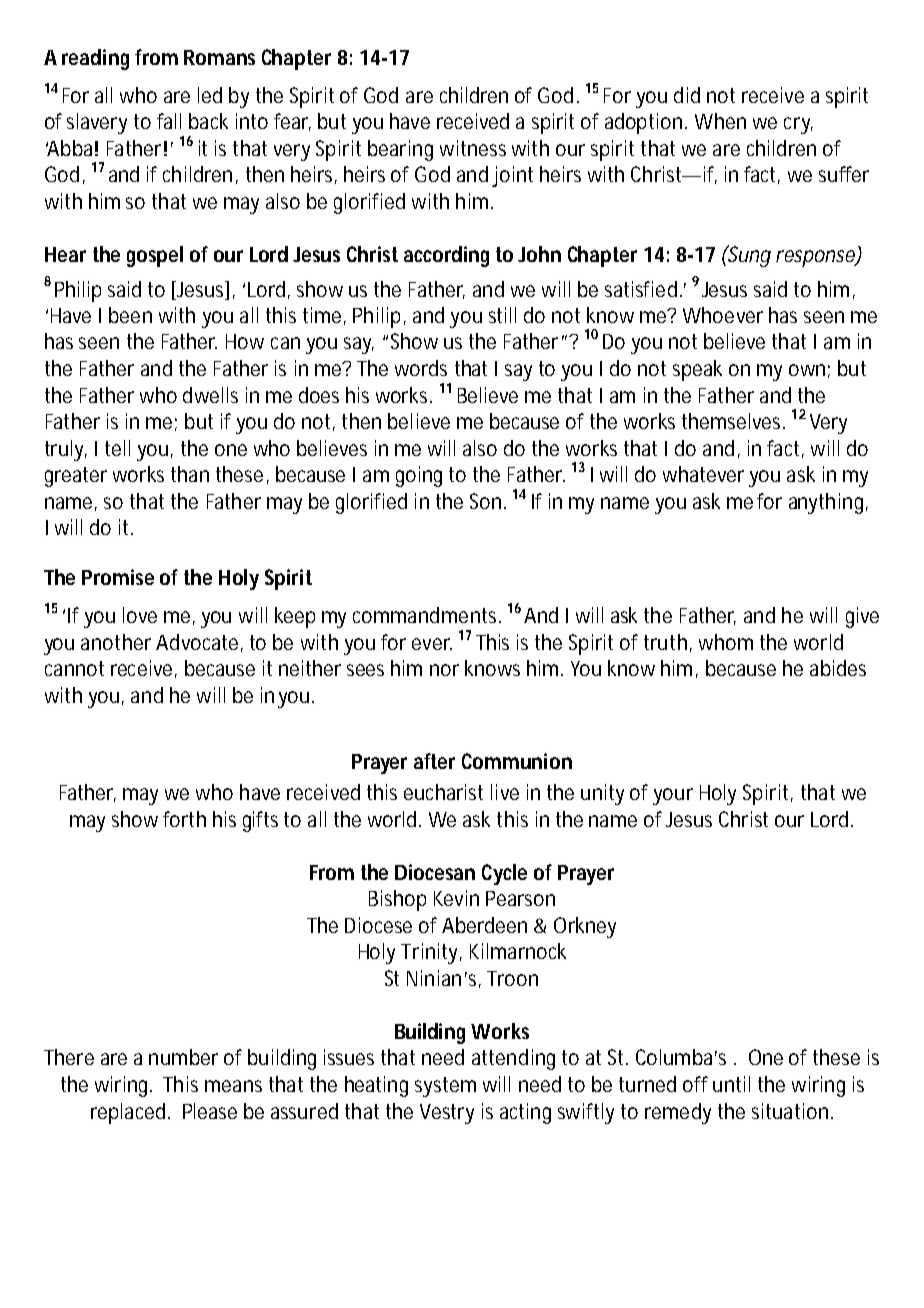 This image has width=924, height=1308. Describe the element at coordinates (421, 368) in the image. I see `words` at that location.
